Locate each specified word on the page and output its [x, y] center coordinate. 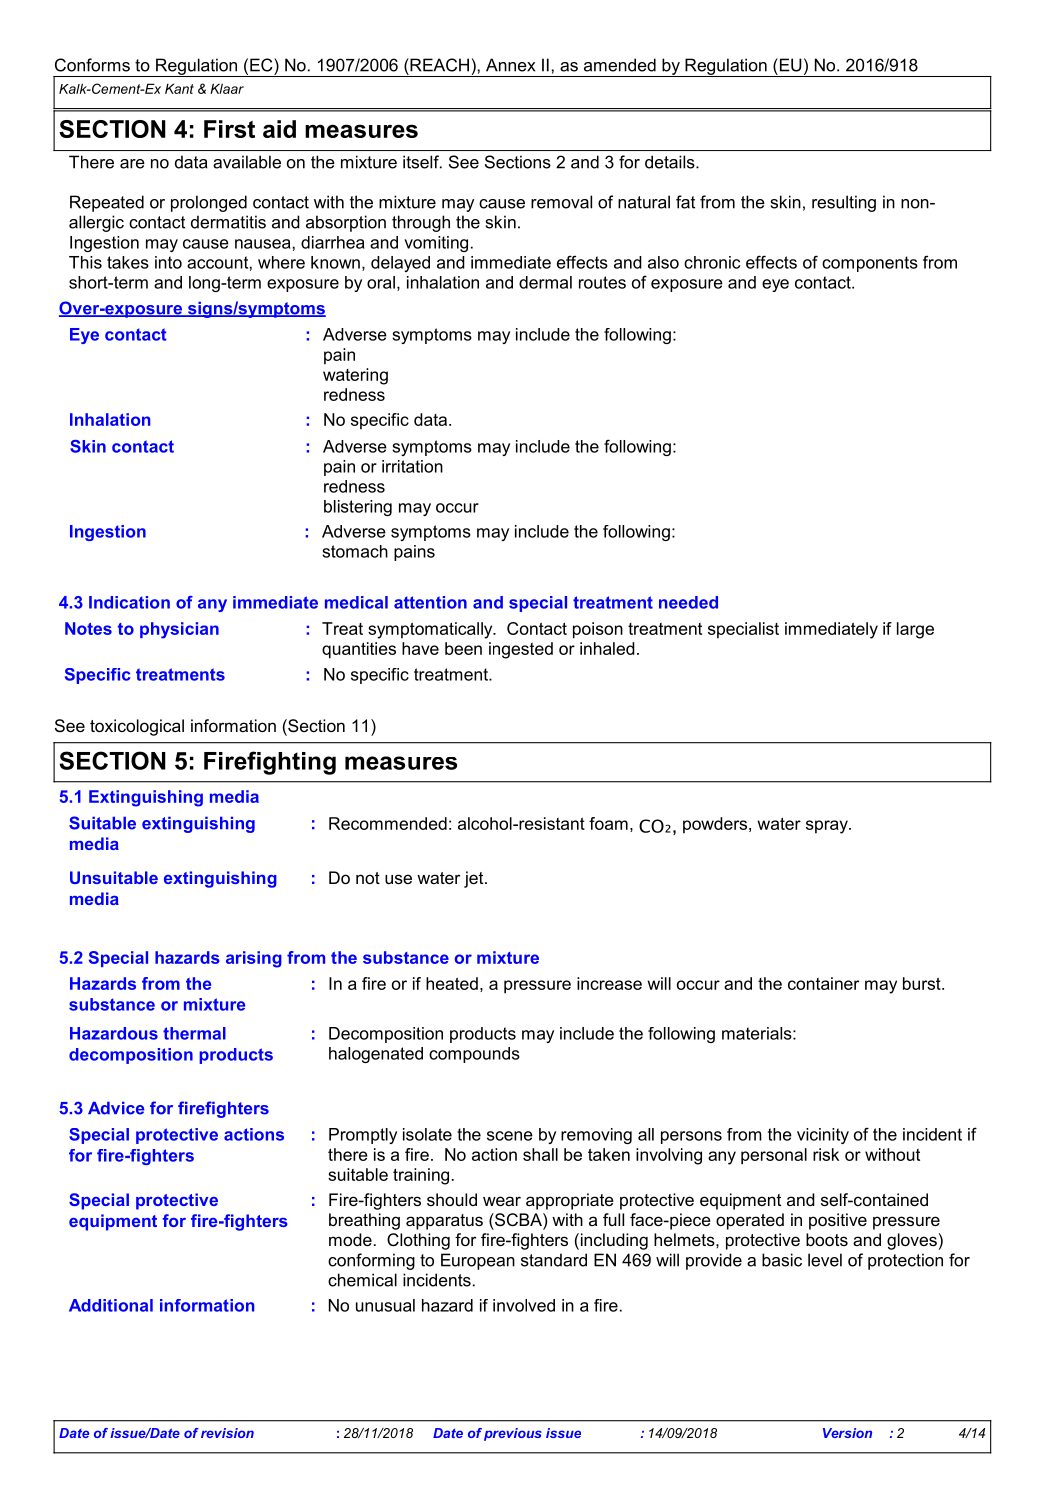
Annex [510, 65]
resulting [844, 203]
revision [227, 1433]
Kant [179, 88]
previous [513, 1434]
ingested [521, 650]
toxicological [137, 727]
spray [828, 827]
